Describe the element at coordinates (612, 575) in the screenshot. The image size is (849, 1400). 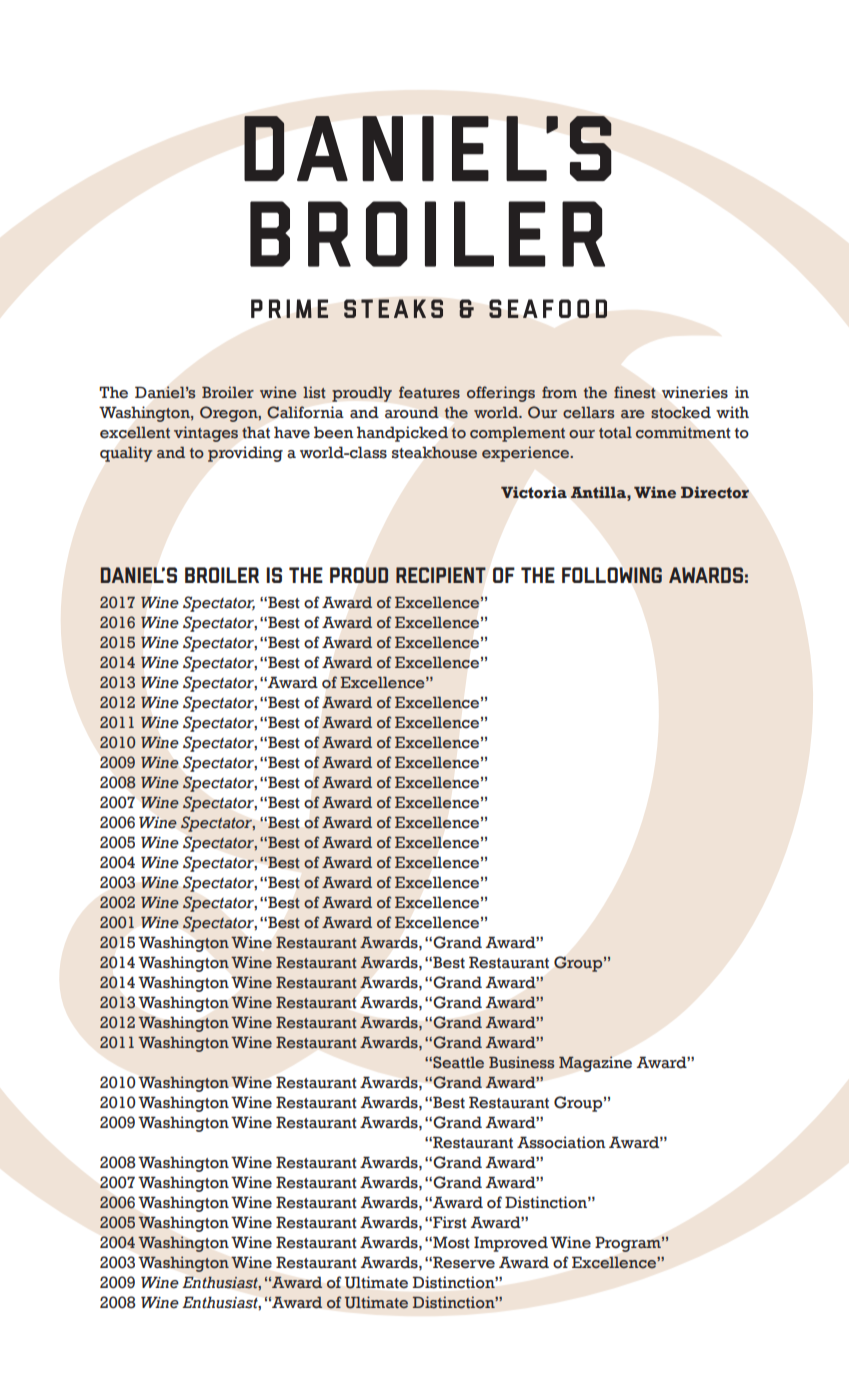
I see `FOLLOWING` at that location.
